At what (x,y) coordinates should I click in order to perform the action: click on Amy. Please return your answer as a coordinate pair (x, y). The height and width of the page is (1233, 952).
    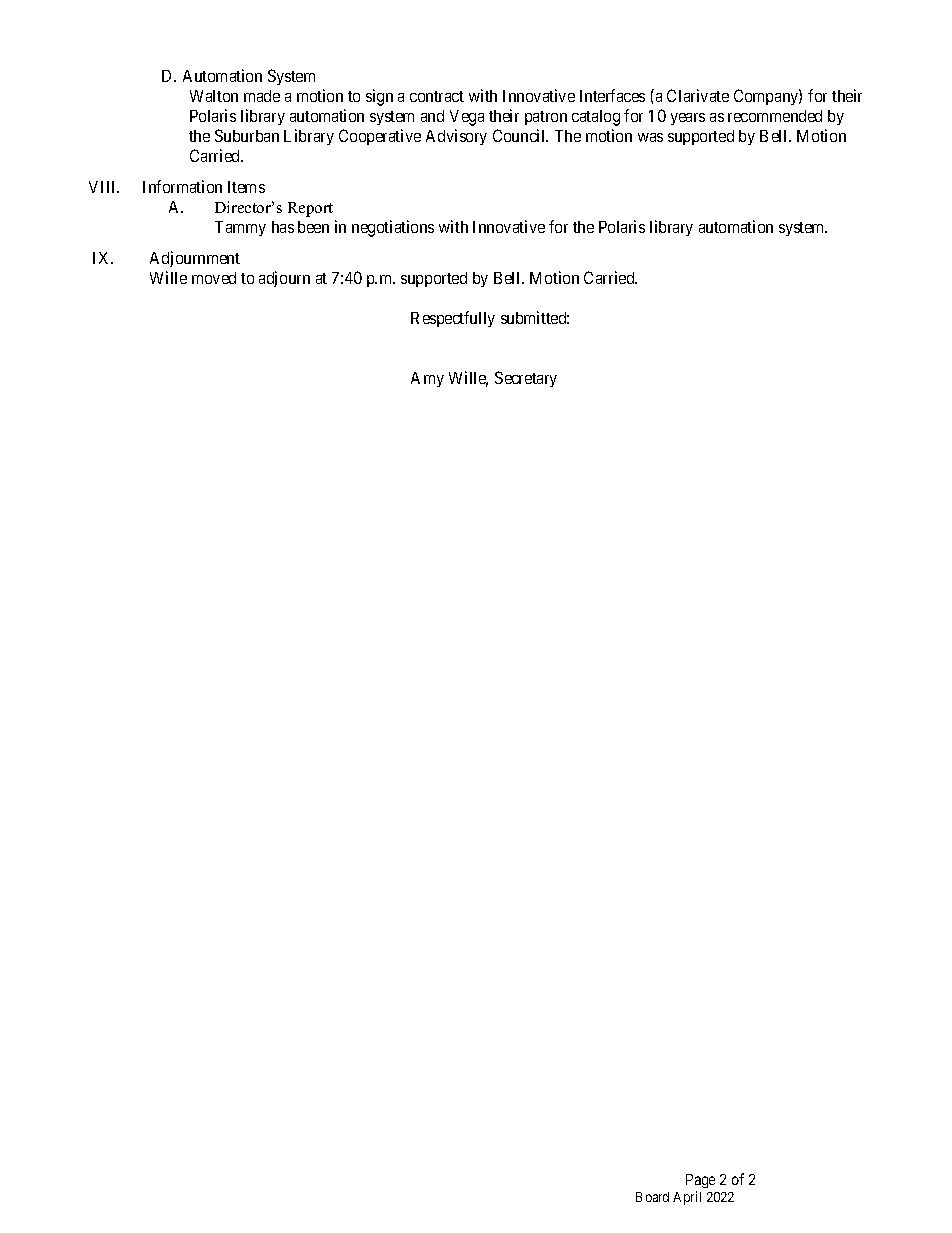
    Looking at the image, I should click on (427, 379).
